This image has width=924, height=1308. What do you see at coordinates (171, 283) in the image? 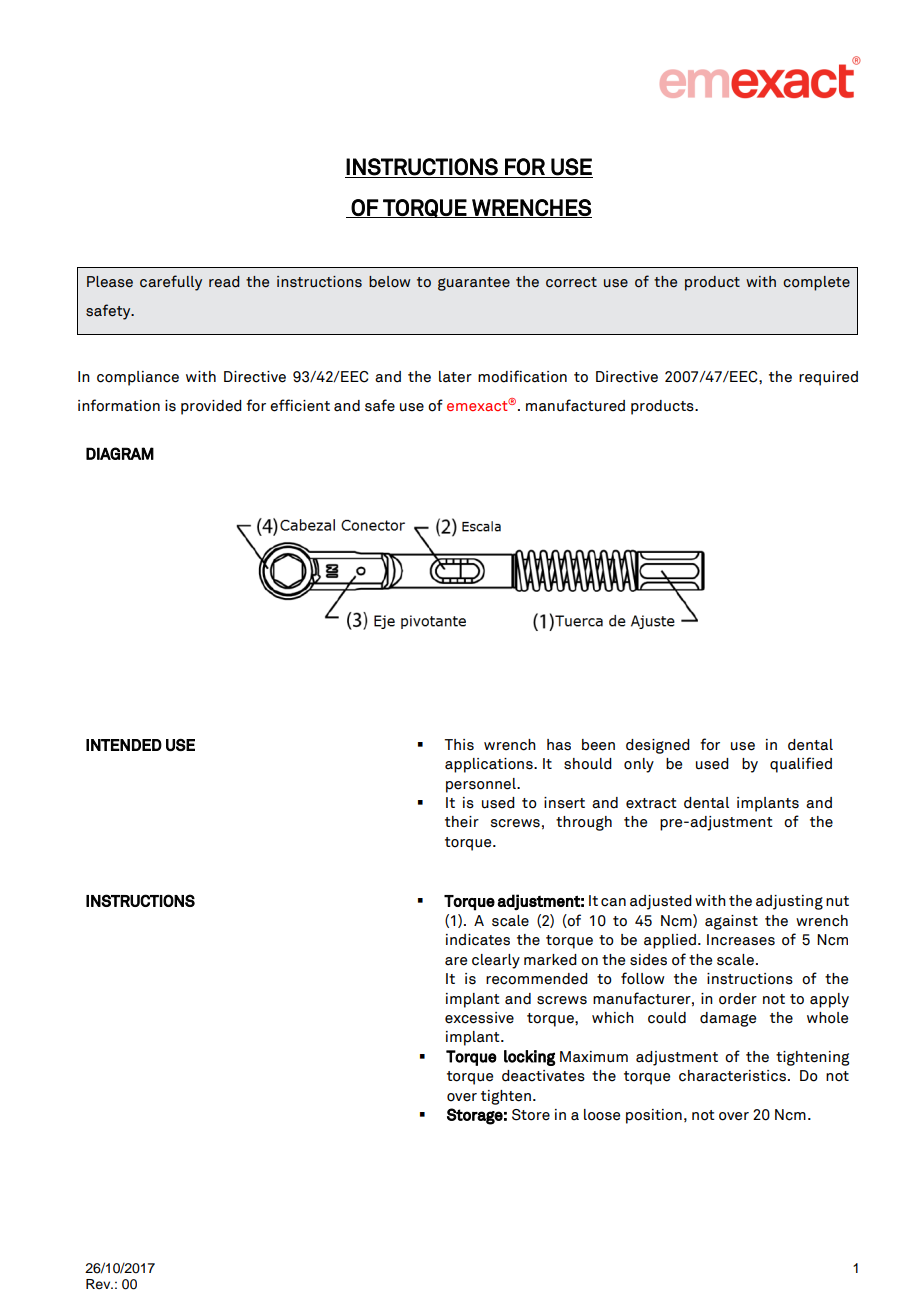
I see `carefully` at bounding box center [171, 283].
